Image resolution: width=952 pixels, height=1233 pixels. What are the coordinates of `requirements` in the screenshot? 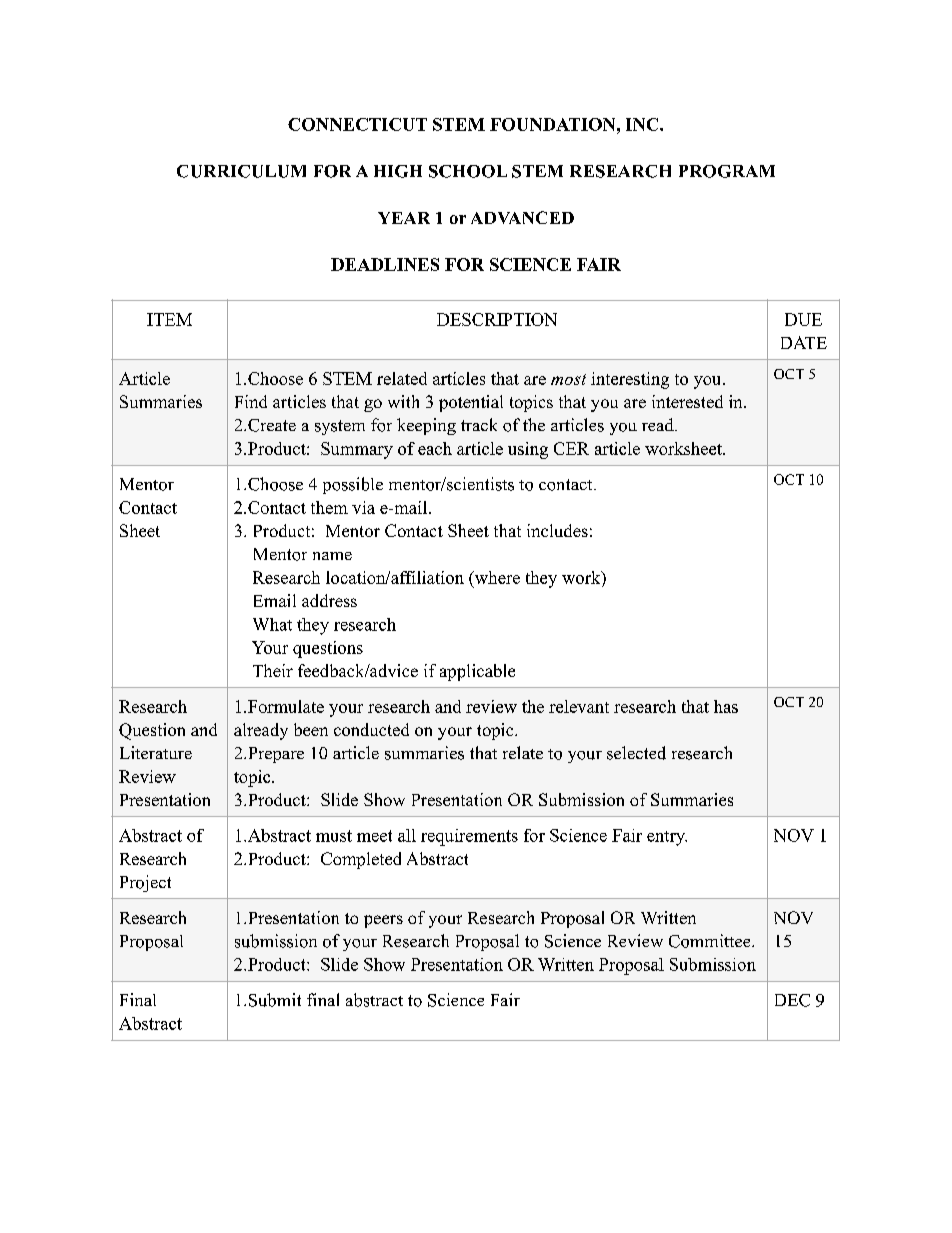 It's located at (469, 837).
